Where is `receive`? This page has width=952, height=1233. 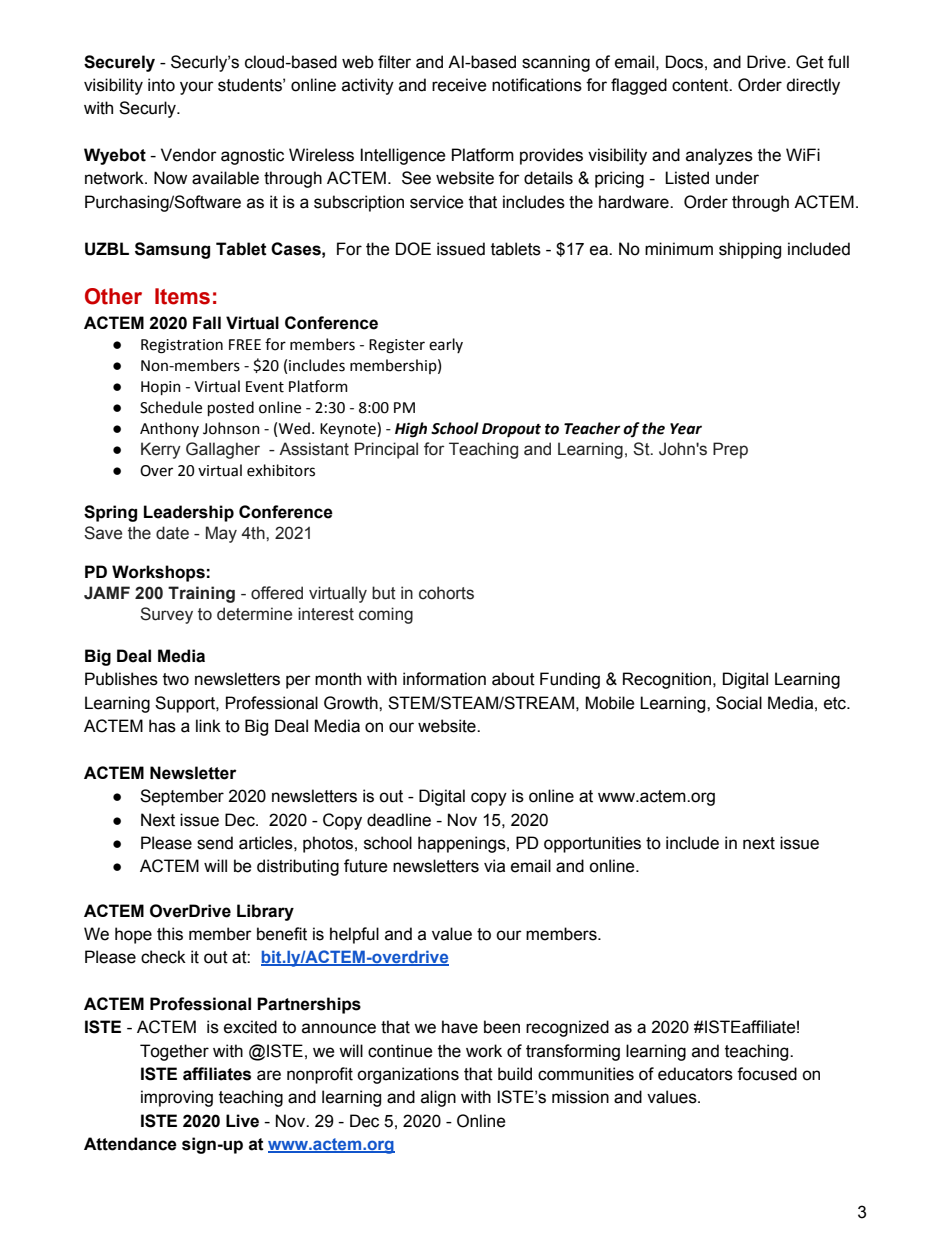
receive is located at coordinates (459, 85).
